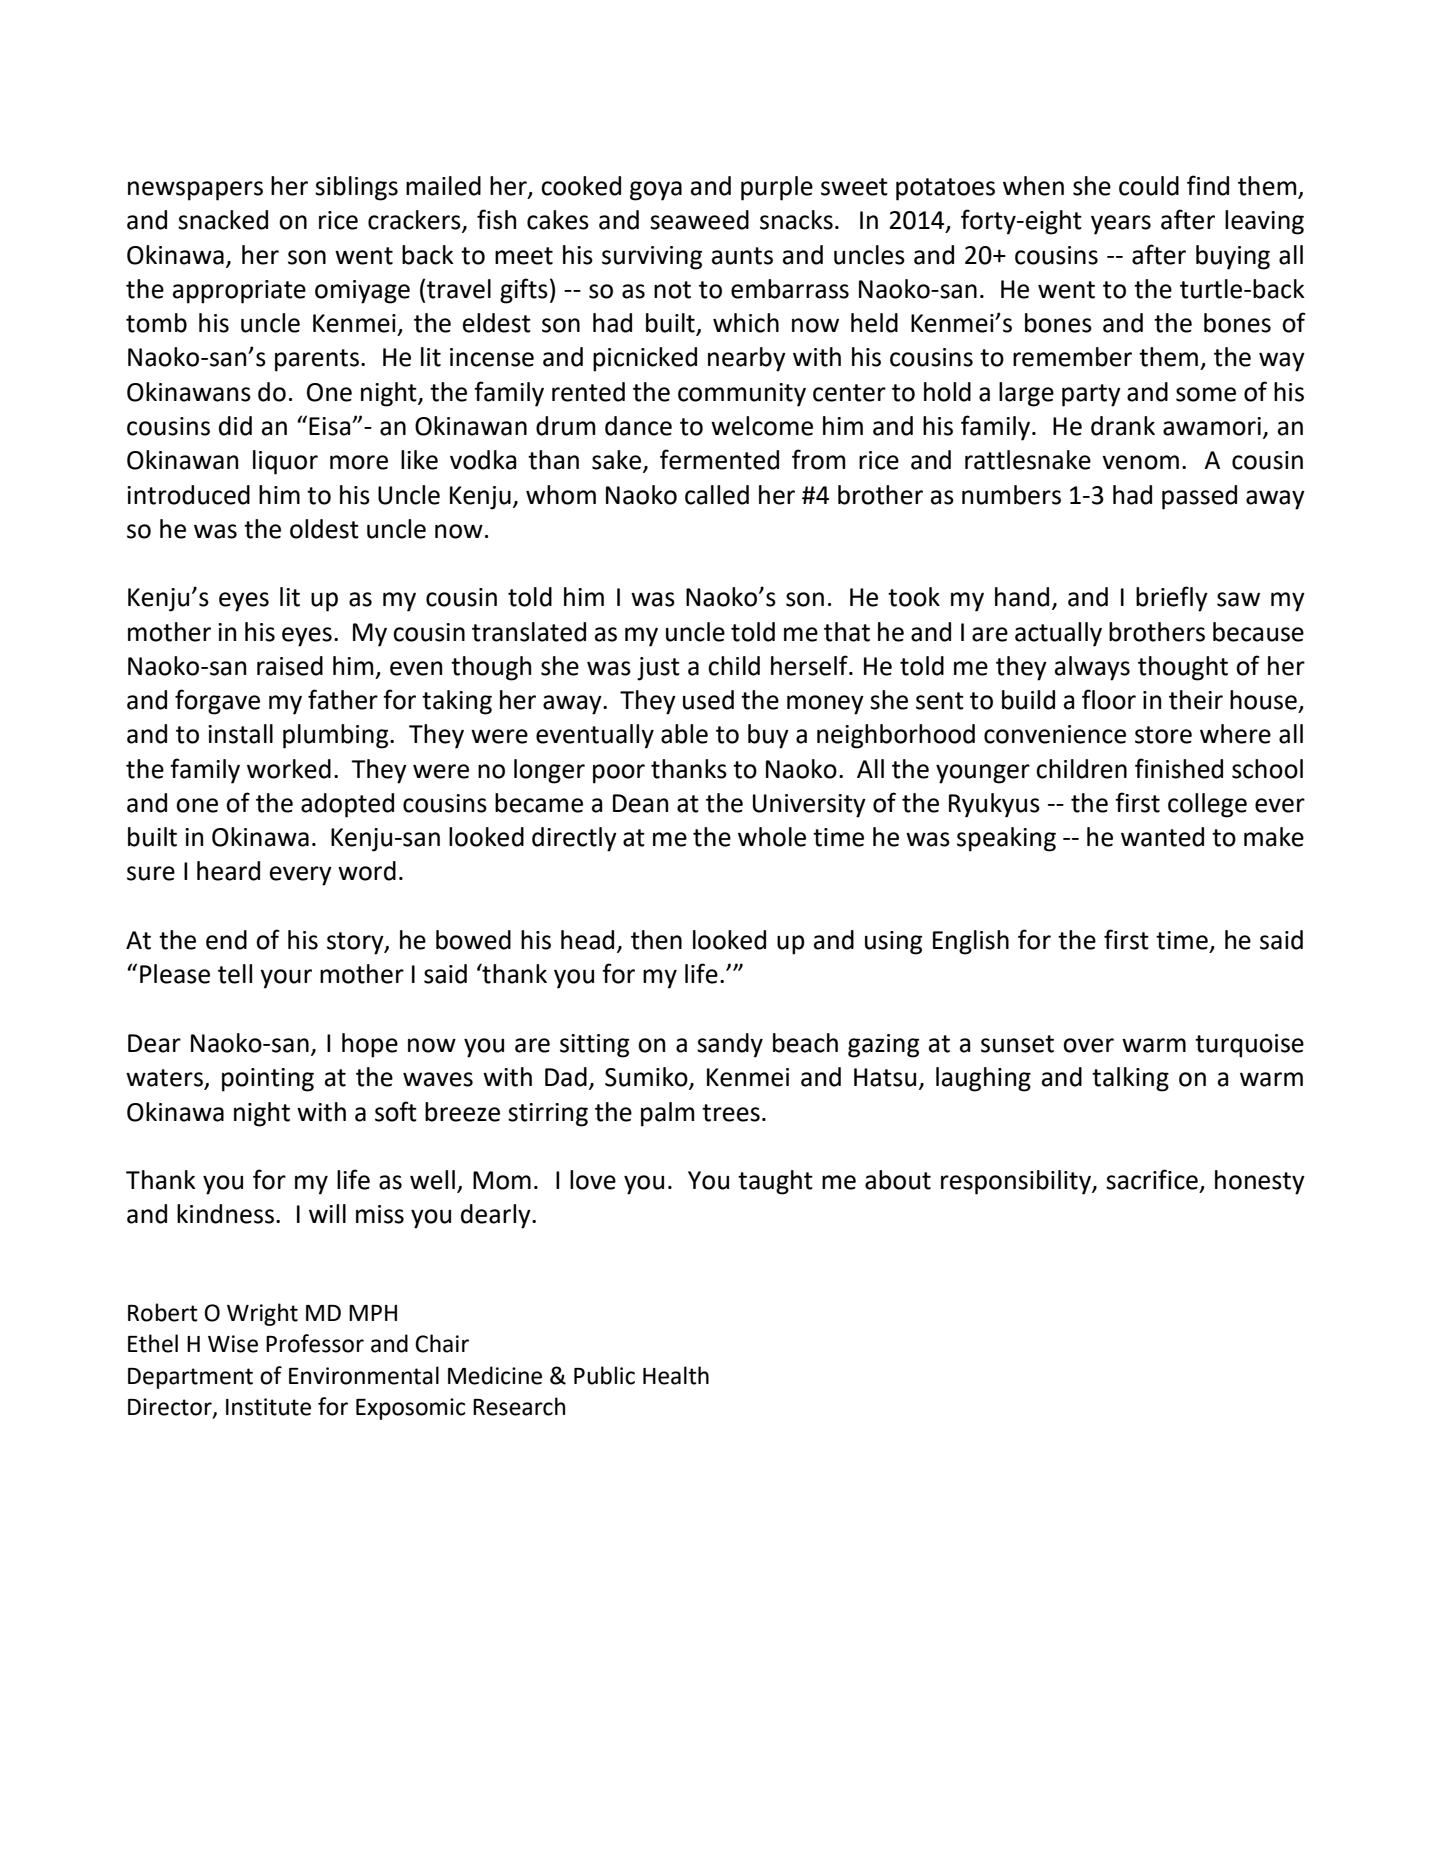 The height and width of the image is (1853, 1431). Describe the element at coordinates (1152, 1179) in the image. I see `sacrifice` at that location.
